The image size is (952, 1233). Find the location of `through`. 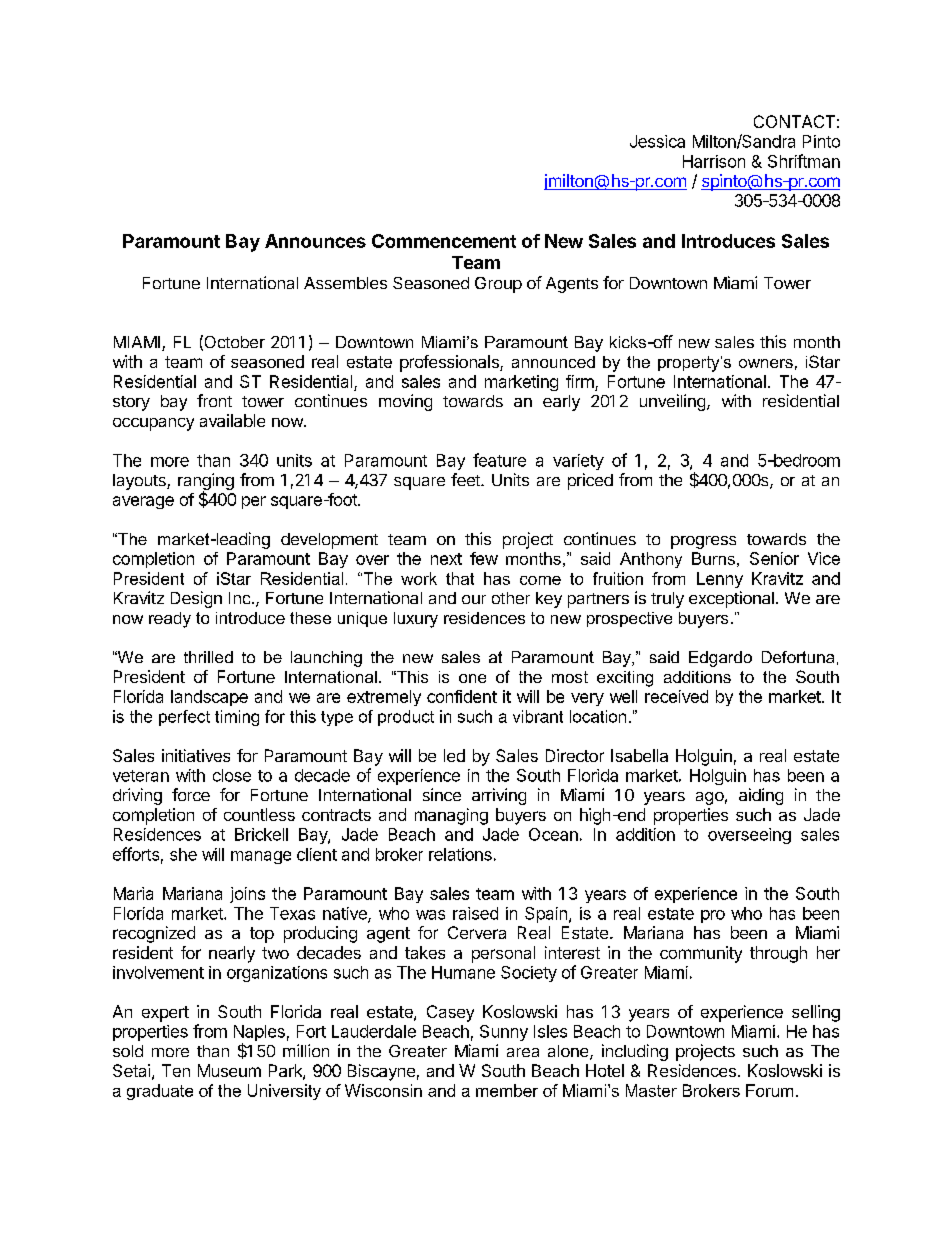

through is located at coordinates (778, 954).
